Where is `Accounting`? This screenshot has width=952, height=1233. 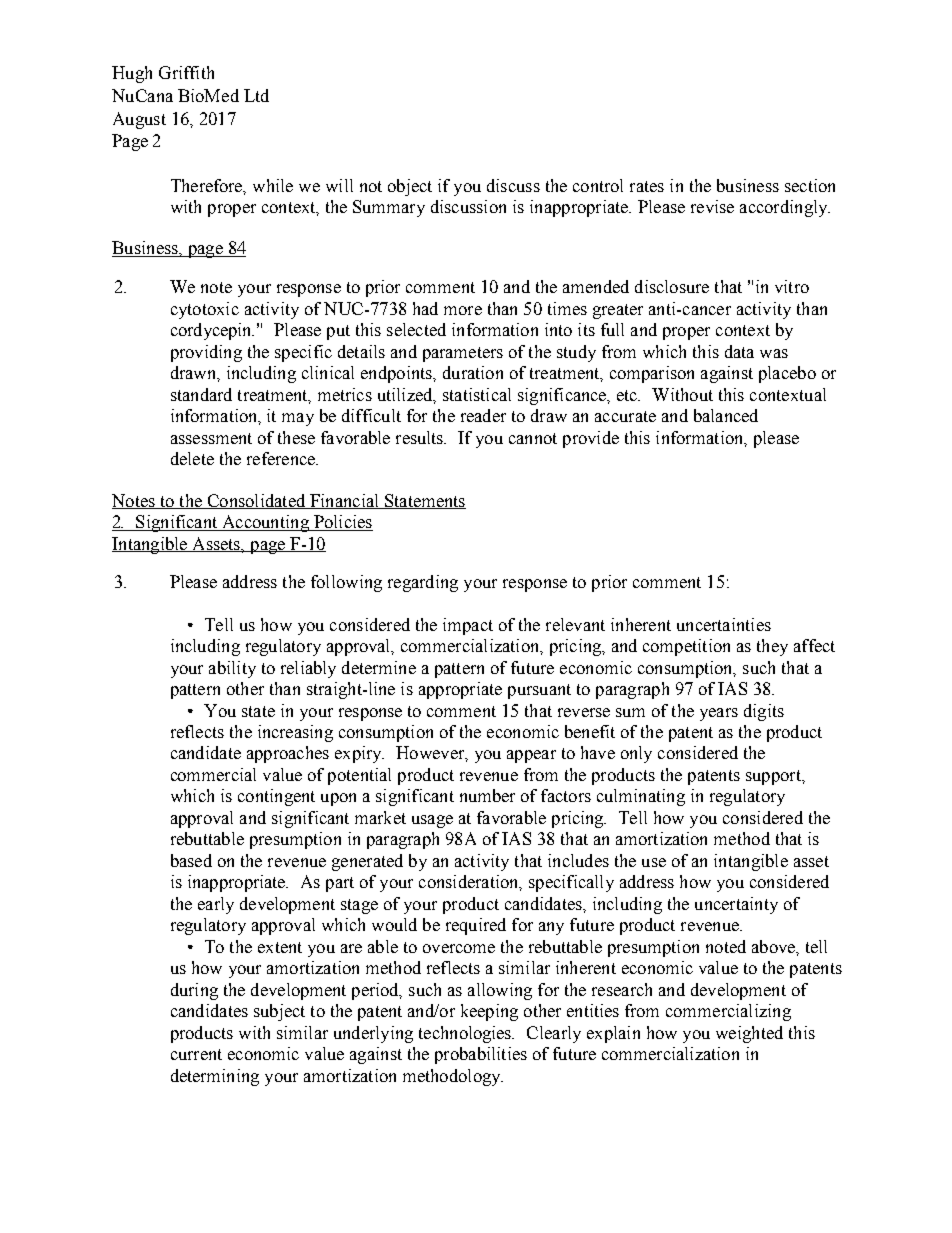 Accounting is located at coordinates (265, 523).
